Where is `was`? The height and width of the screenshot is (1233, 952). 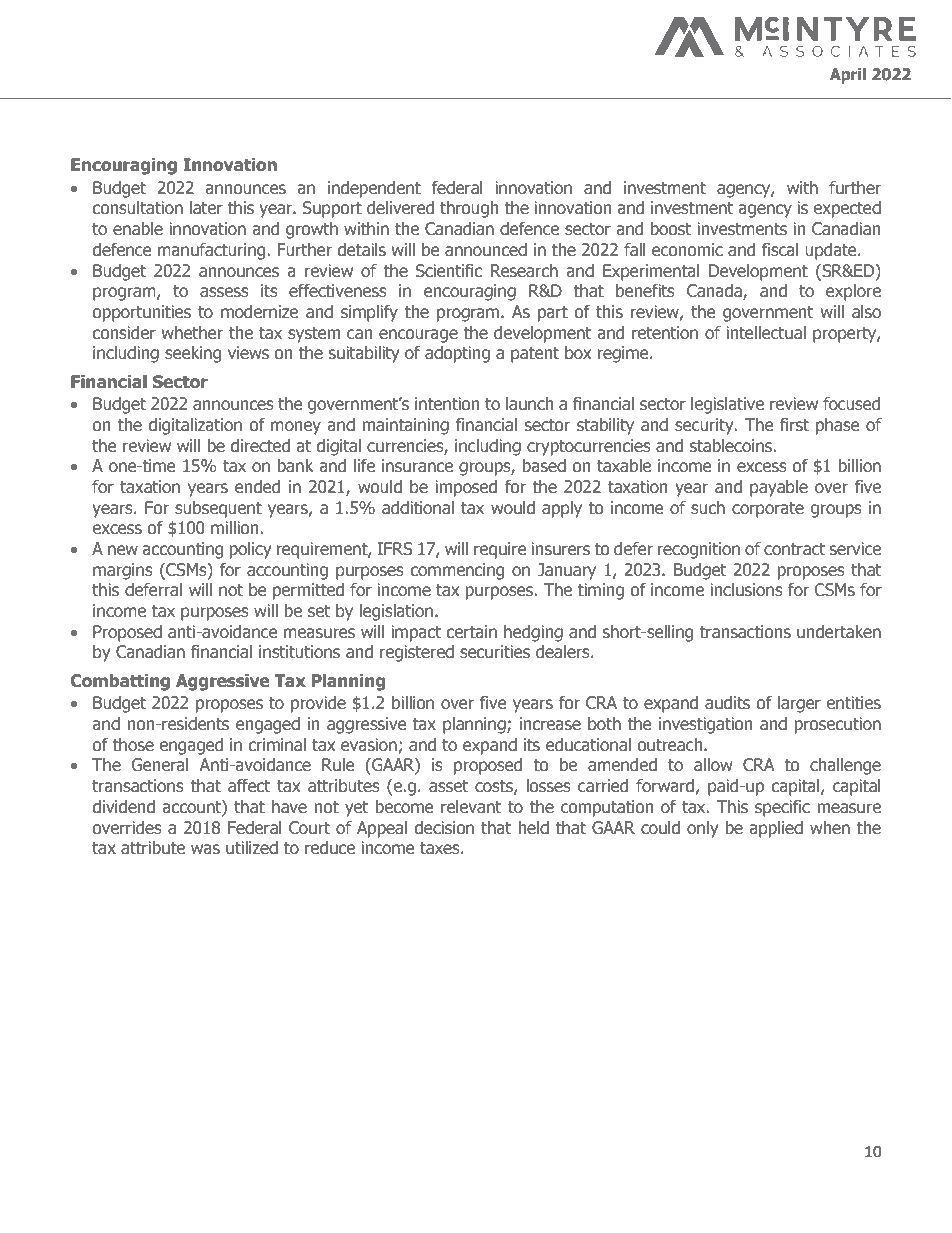 was is located at coordinates (205, 849).
